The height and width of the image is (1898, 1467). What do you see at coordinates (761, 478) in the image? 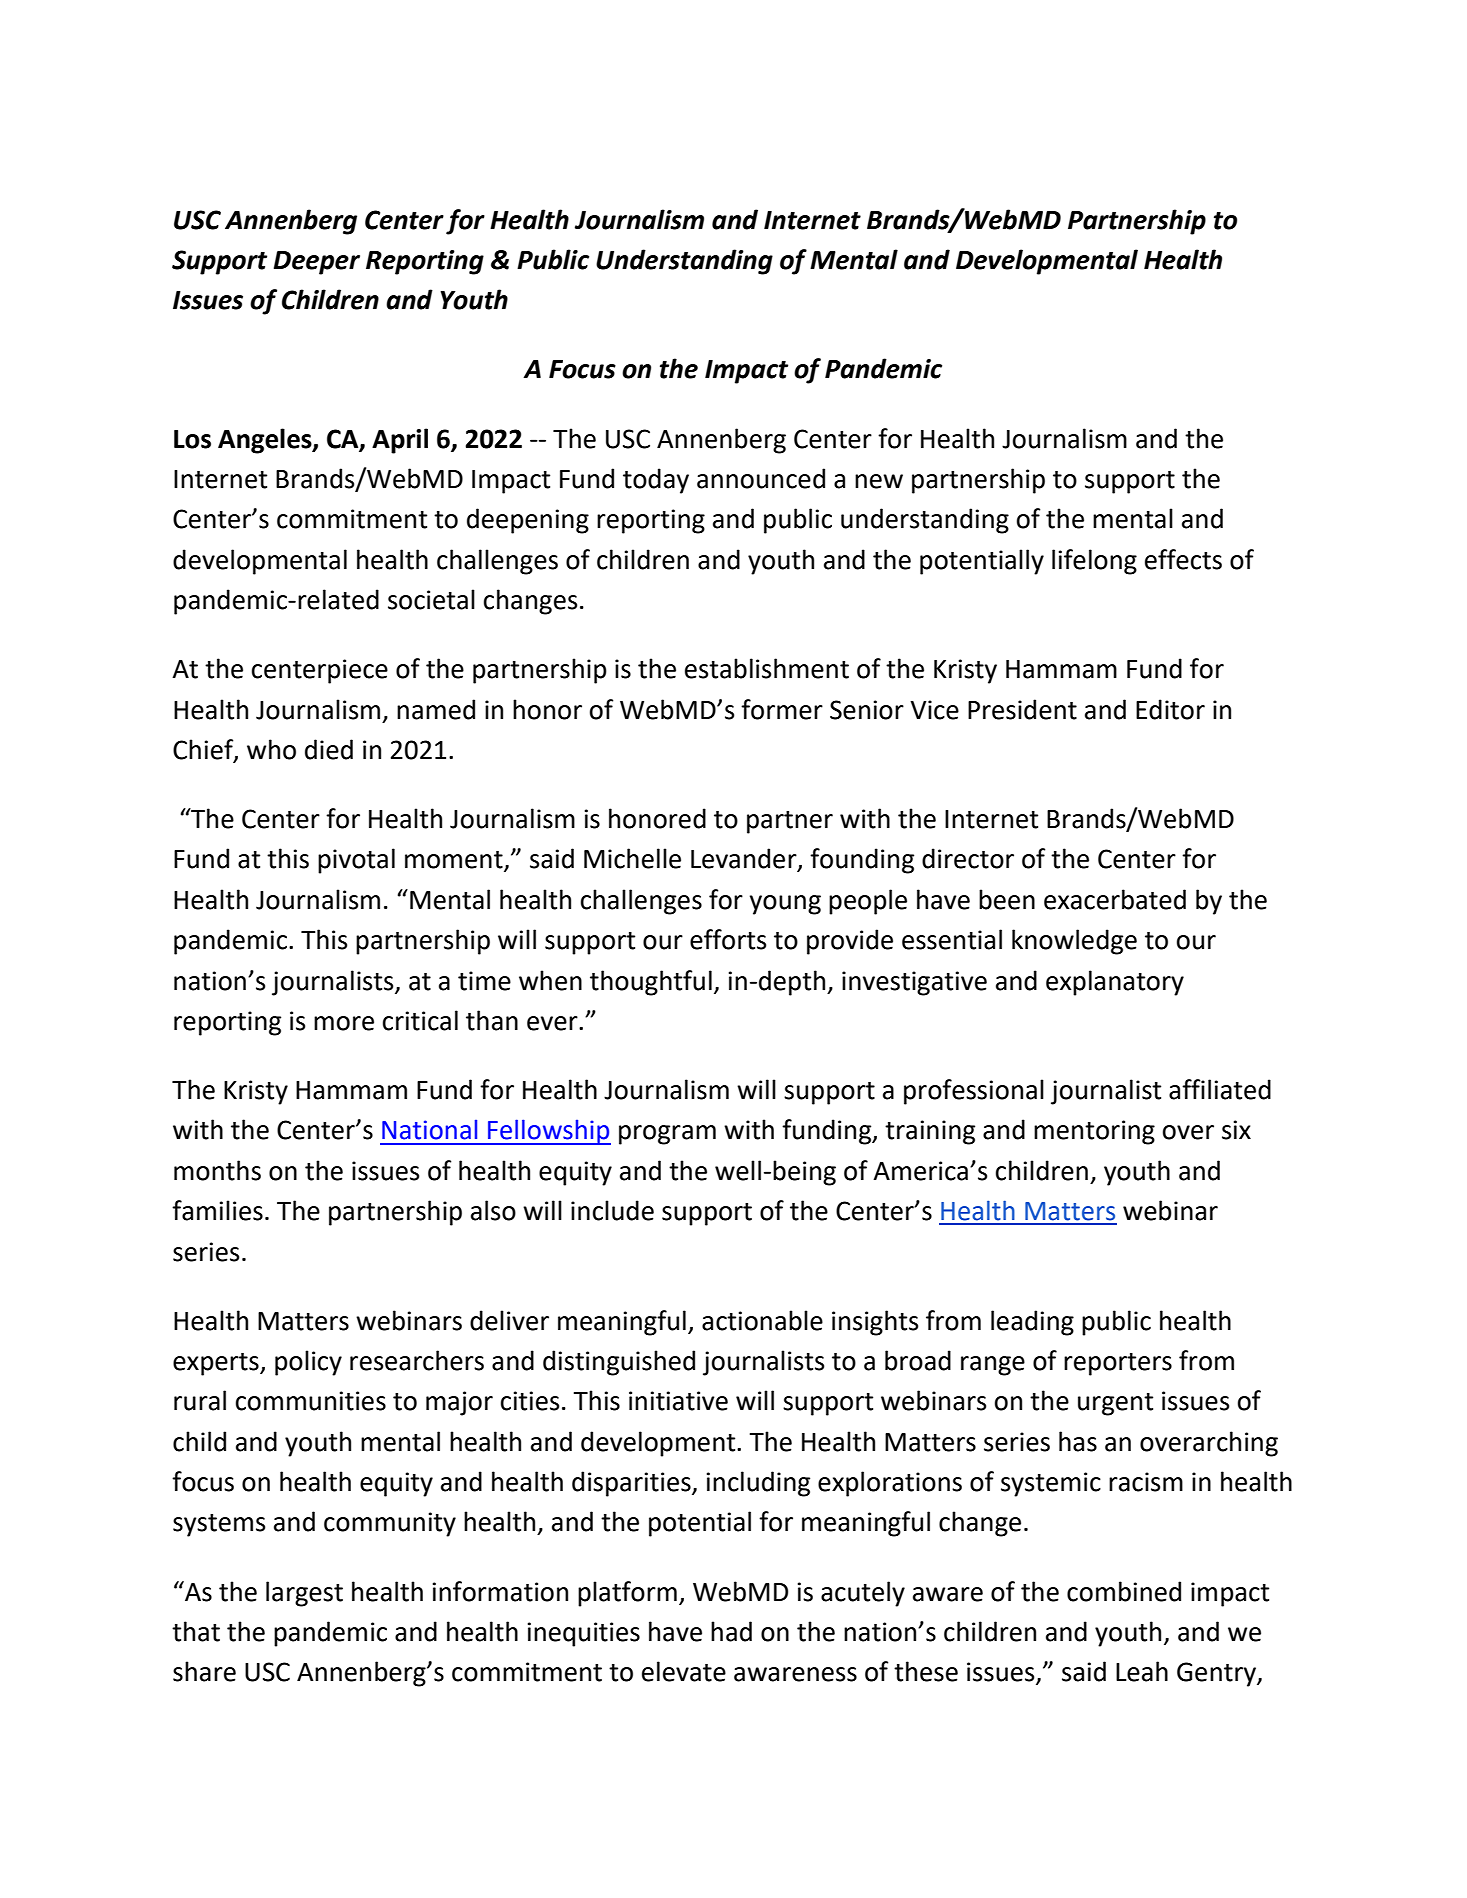
I see `announced` at bounding box center [761, 478].
